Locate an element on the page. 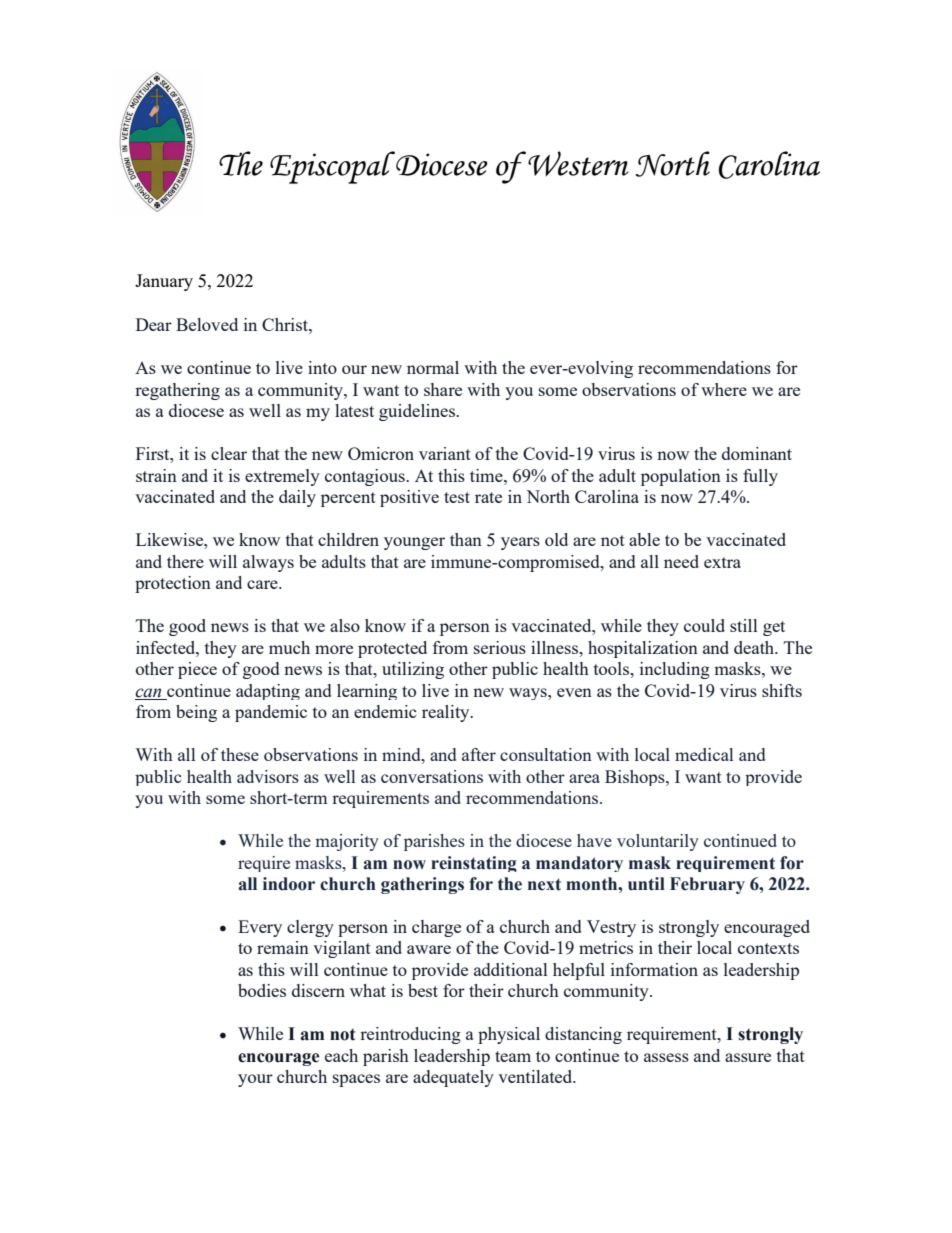  could is located at coordinates (704, 625).
